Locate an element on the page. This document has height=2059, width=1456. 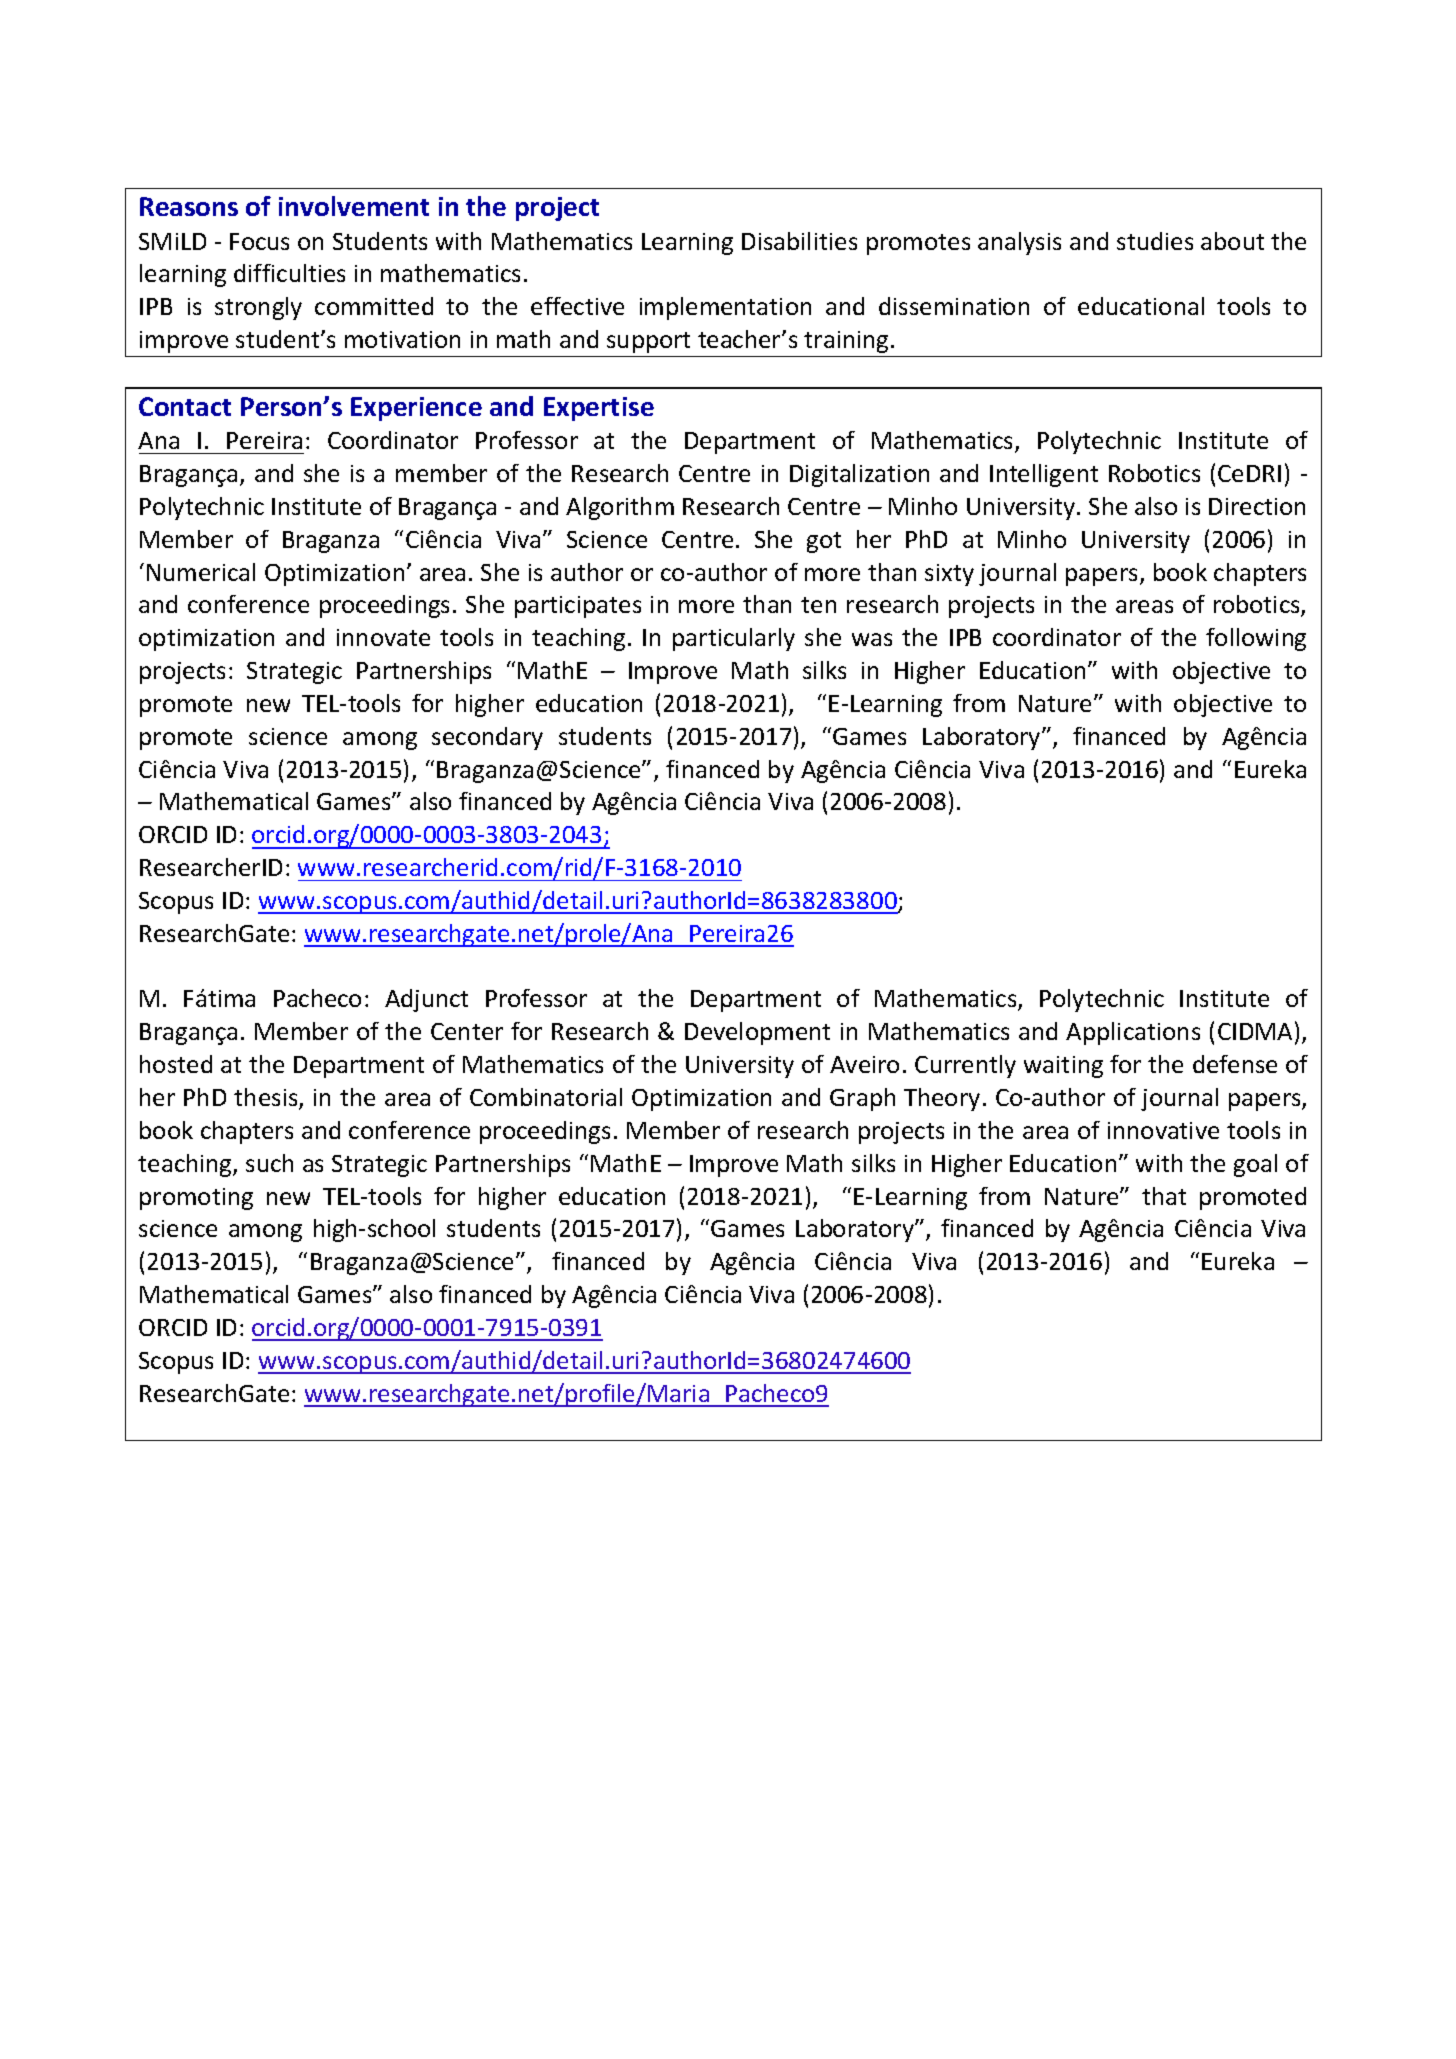
Graph is located at coordinates (862, 1099).
